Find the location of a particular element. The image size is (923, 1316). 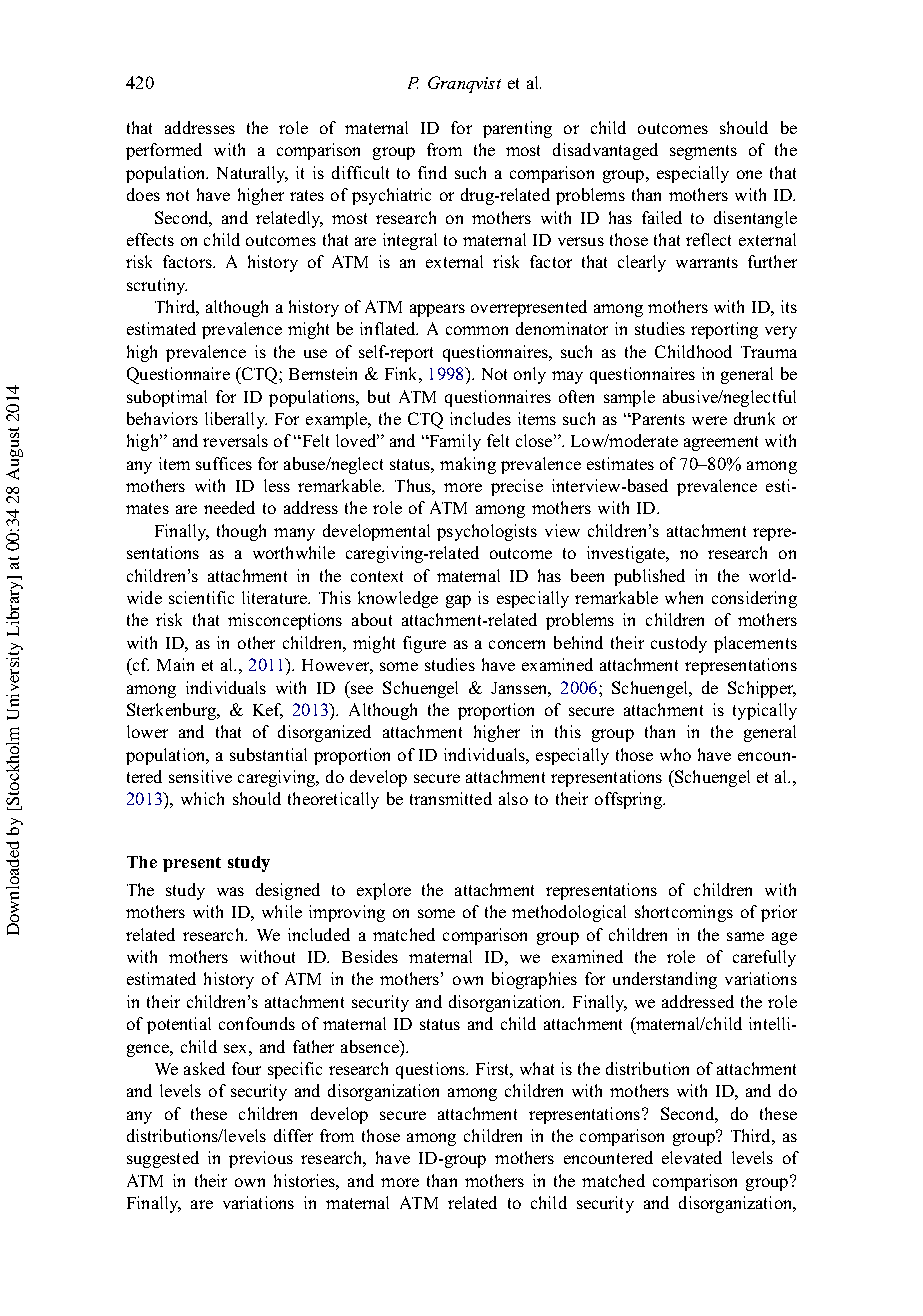

Main is located at coordinates (175, 664).
